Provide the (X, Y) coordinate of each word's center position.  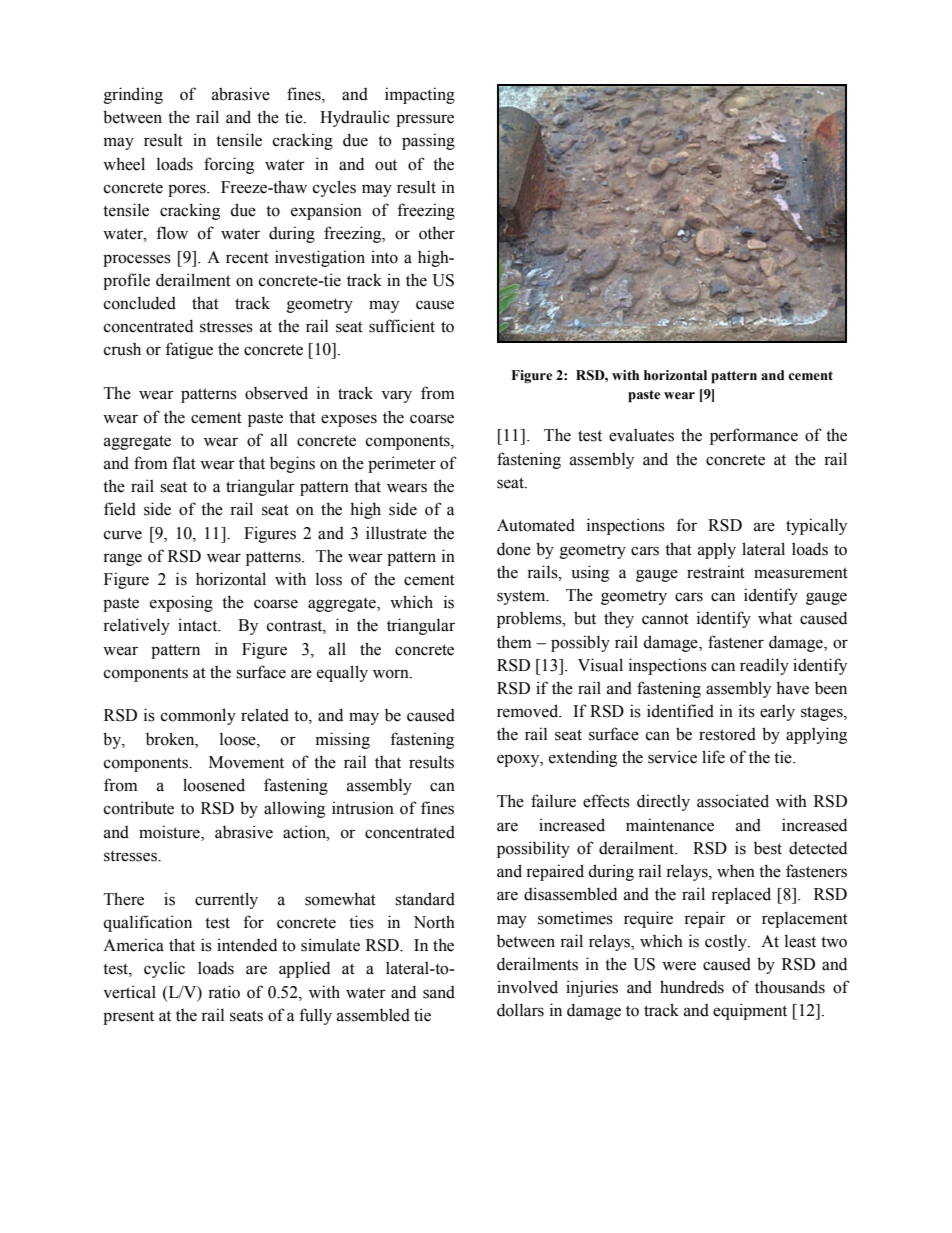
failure (553, 801)
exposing (181, 603)
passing (428, 141)
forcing (229, 165)
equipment (750, 1011)
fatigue (189, 350)
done (514, 549)
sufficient (402, 326)
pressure (425, 120)
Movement (246, 762)
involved (527, 987)
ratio (224, 992)
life (713, 757)
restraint (716, 572)
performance (754, 436)
